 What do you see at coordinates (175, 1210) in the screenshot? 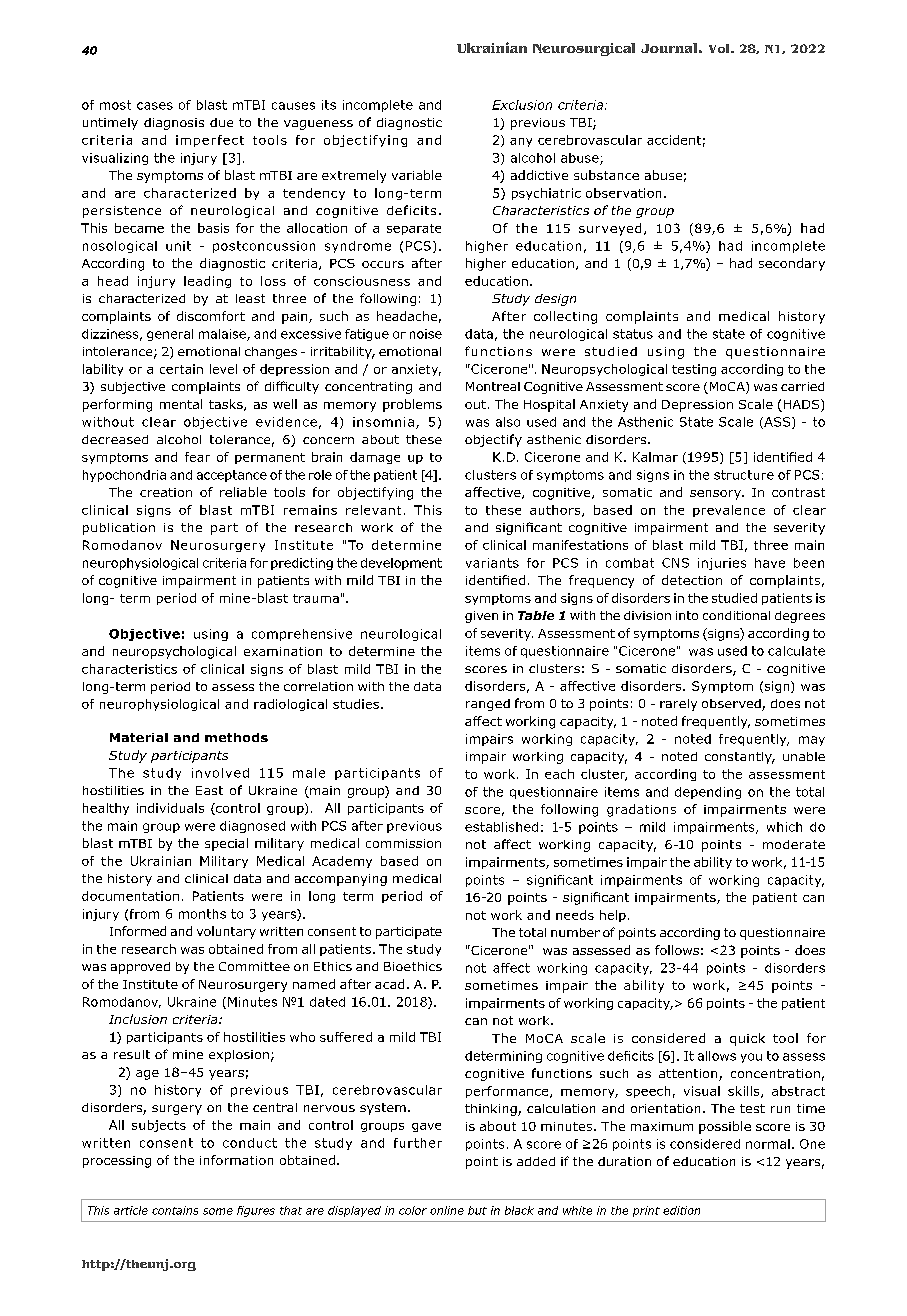
I see `contains` at bounding box center [175, 1210].
